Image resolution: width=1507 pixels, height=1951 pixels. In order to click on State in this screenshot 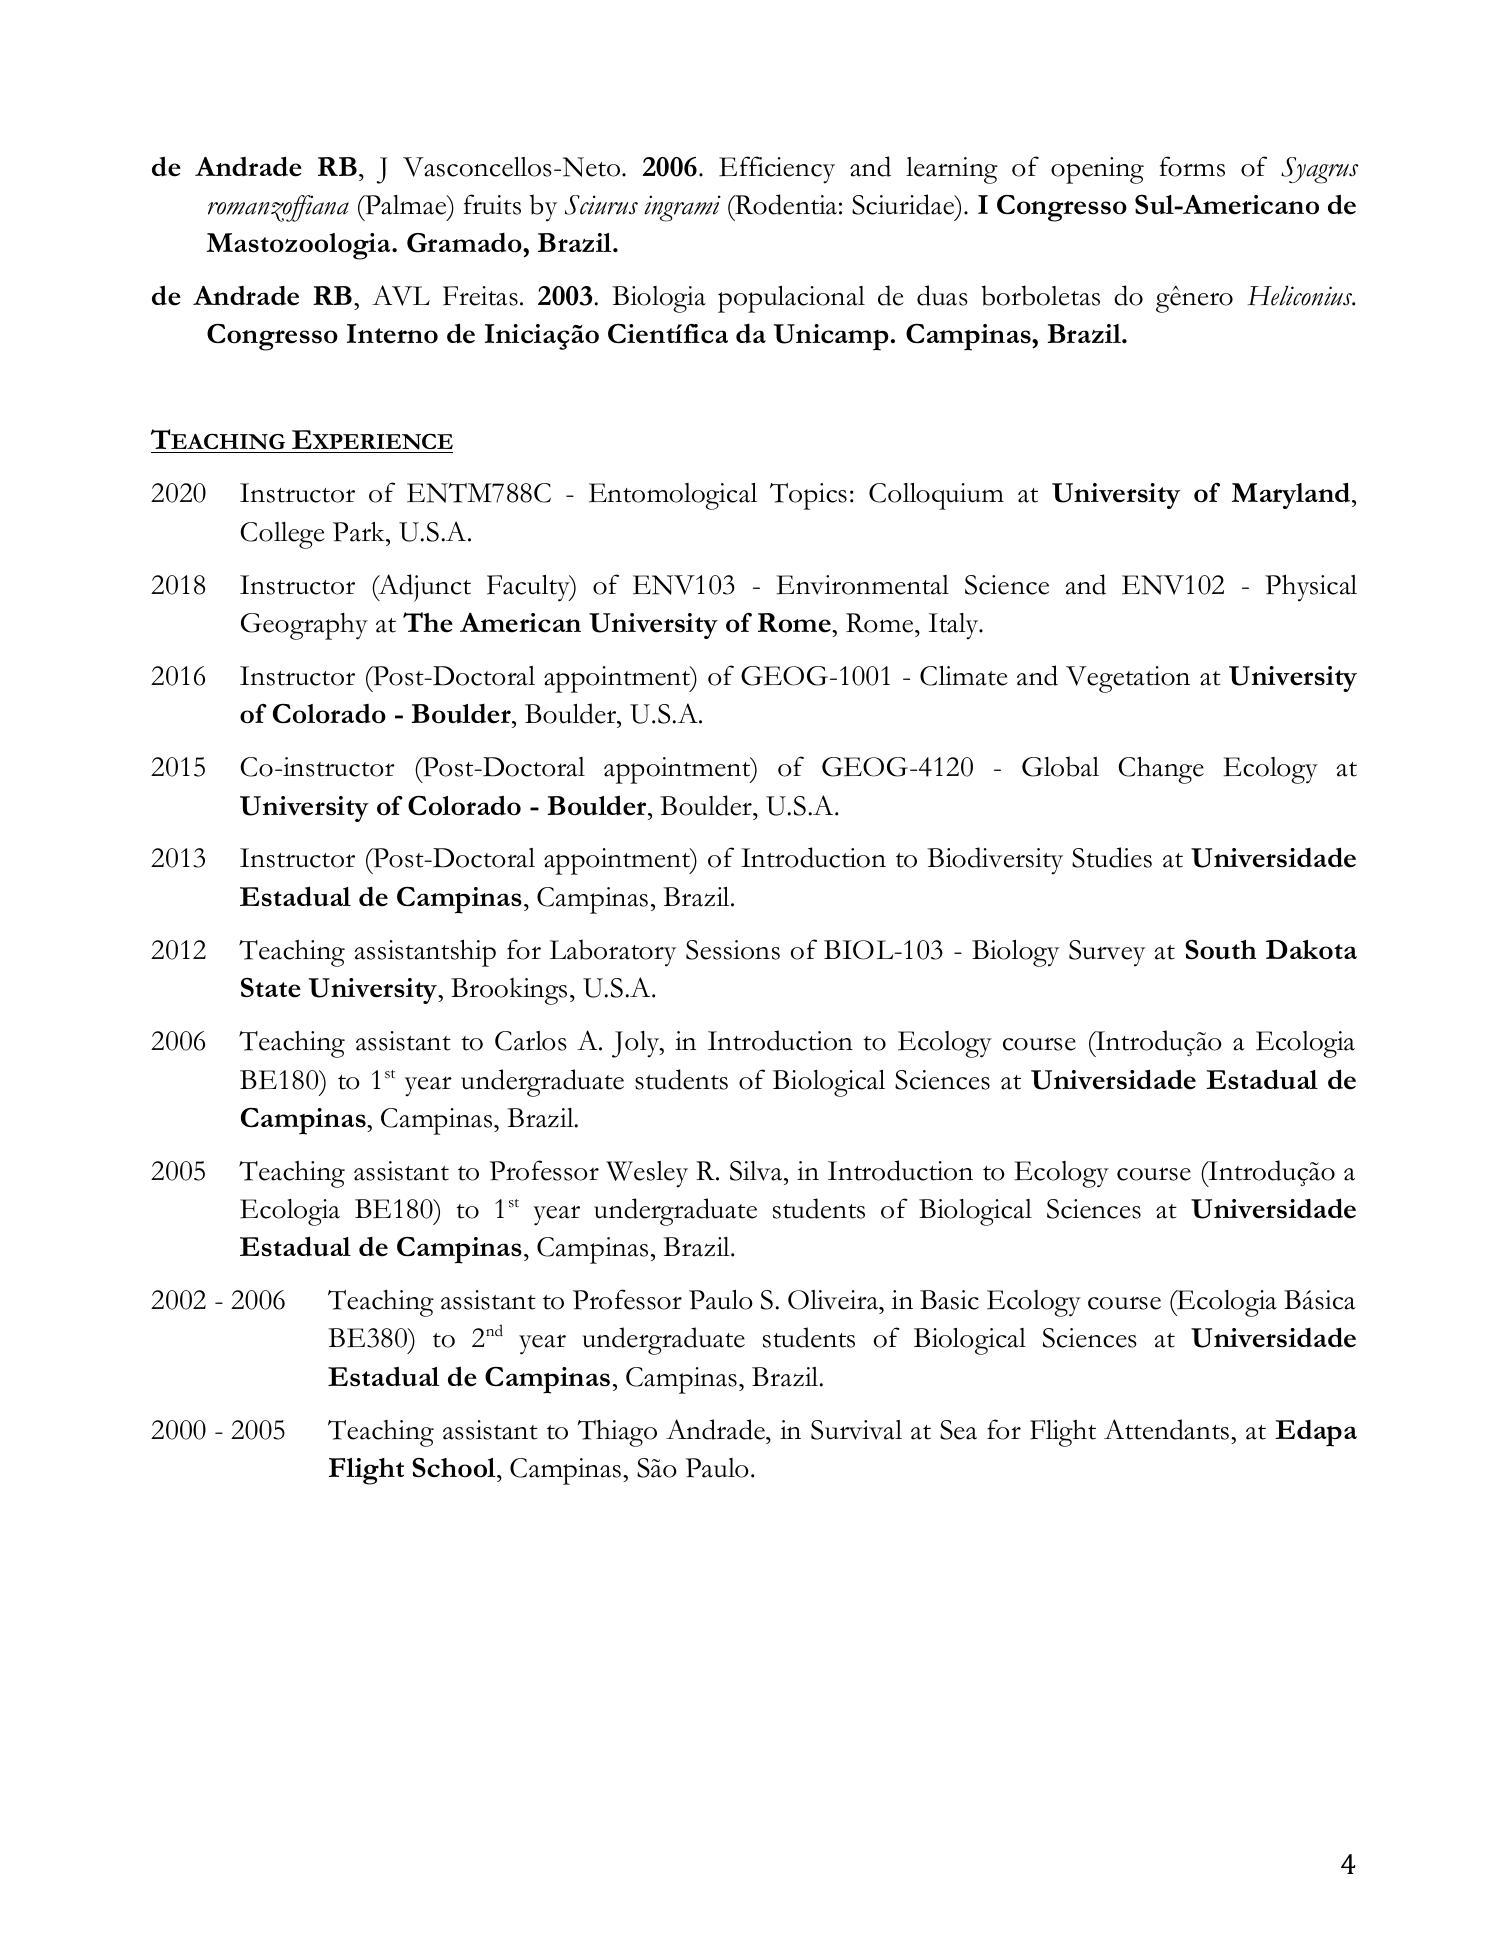, I will do `click(271, 987)`.
